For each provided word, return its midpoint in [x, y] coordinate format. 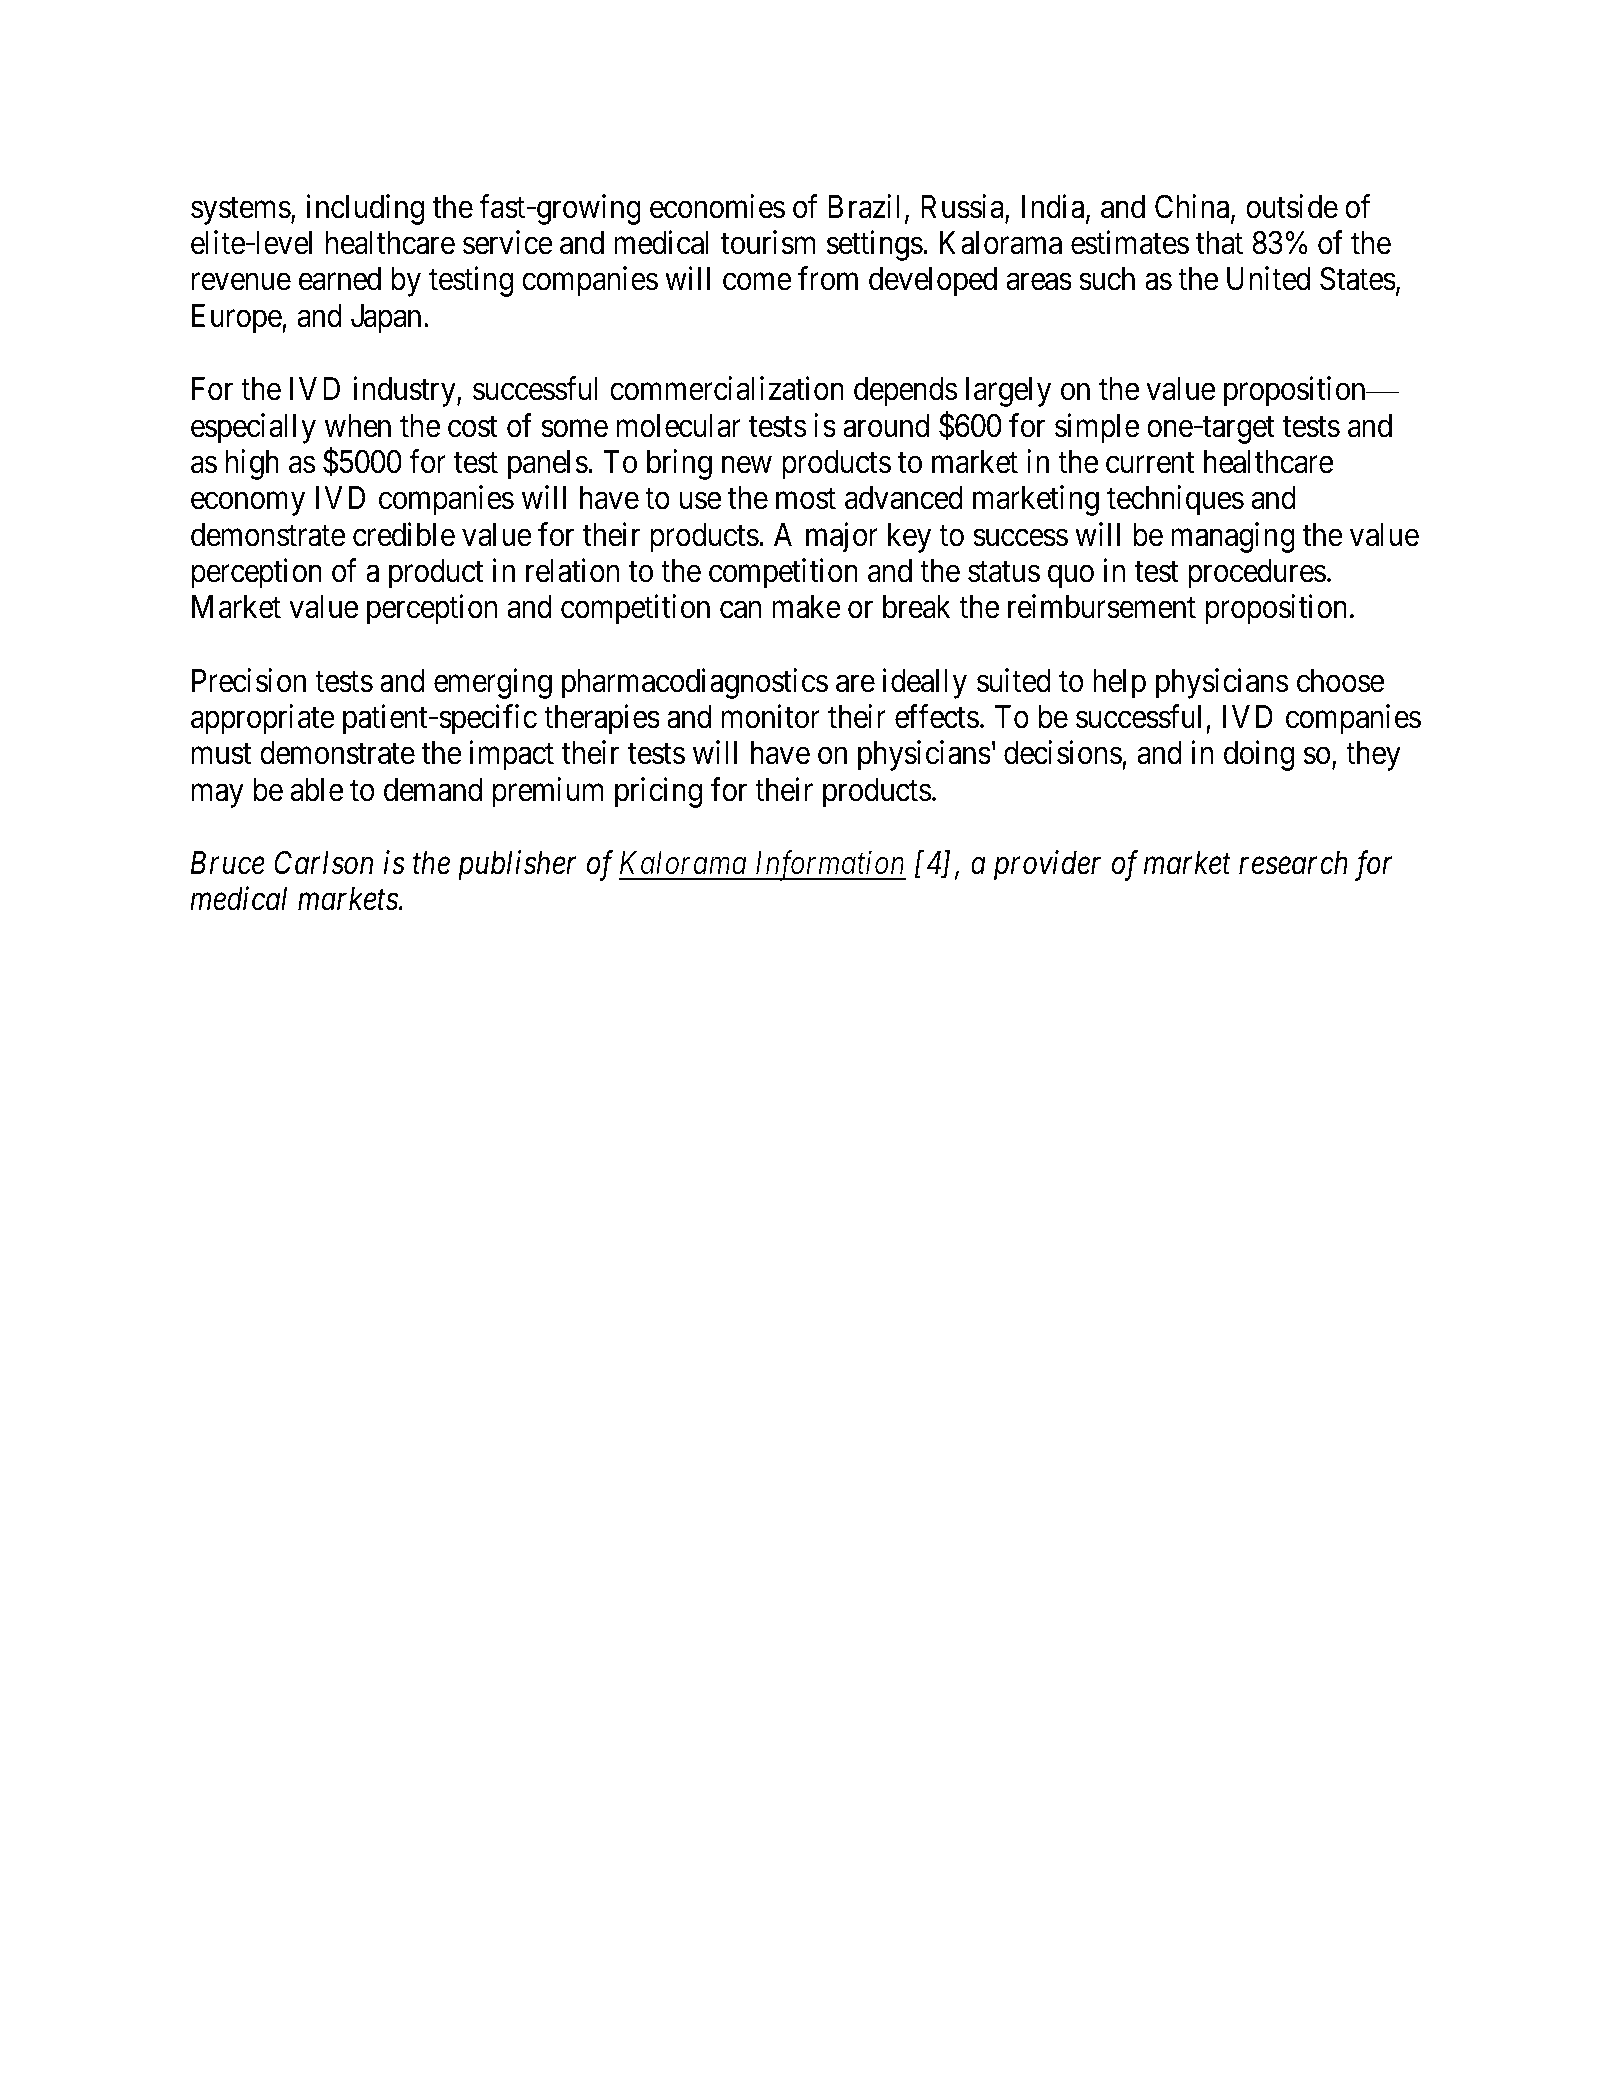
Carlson [323, 862]
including [365, 209]
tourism [767, 243]
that [1219, 243]
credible [404, 534]
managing [1233, 537]
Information [829, 866]
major [842, 537]
